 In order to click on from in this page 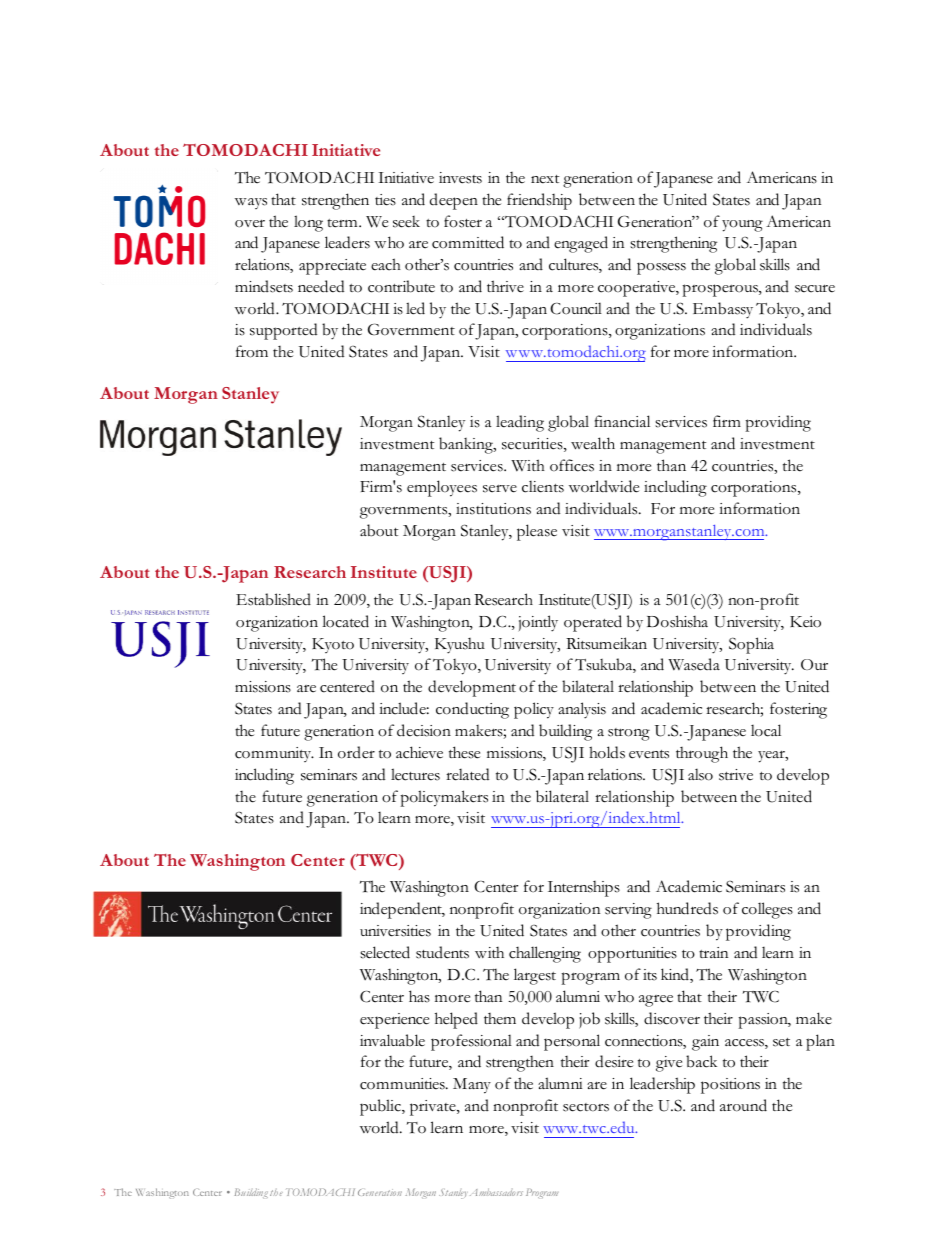, I will do `click(252, 351)`.
